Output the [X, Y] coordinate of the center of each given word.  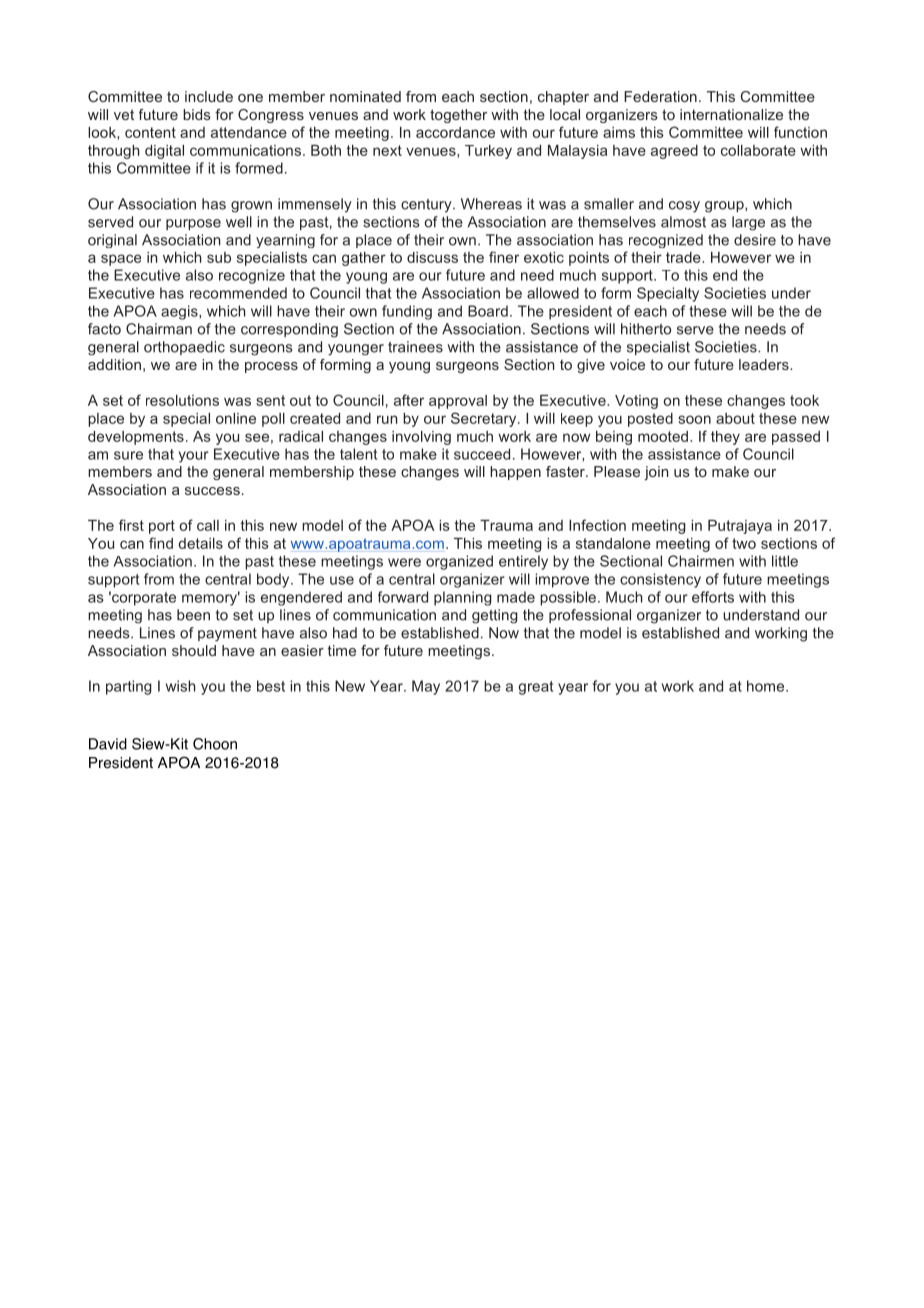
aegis [180, 312]
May [426, 687]
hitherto [646, 329]
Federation [660, 96]
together [458, 116]
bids [197, 114]
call [208, 525]
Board [488, 311]
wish [181, 686]
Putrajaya [740, 527]
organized [459, 562]
